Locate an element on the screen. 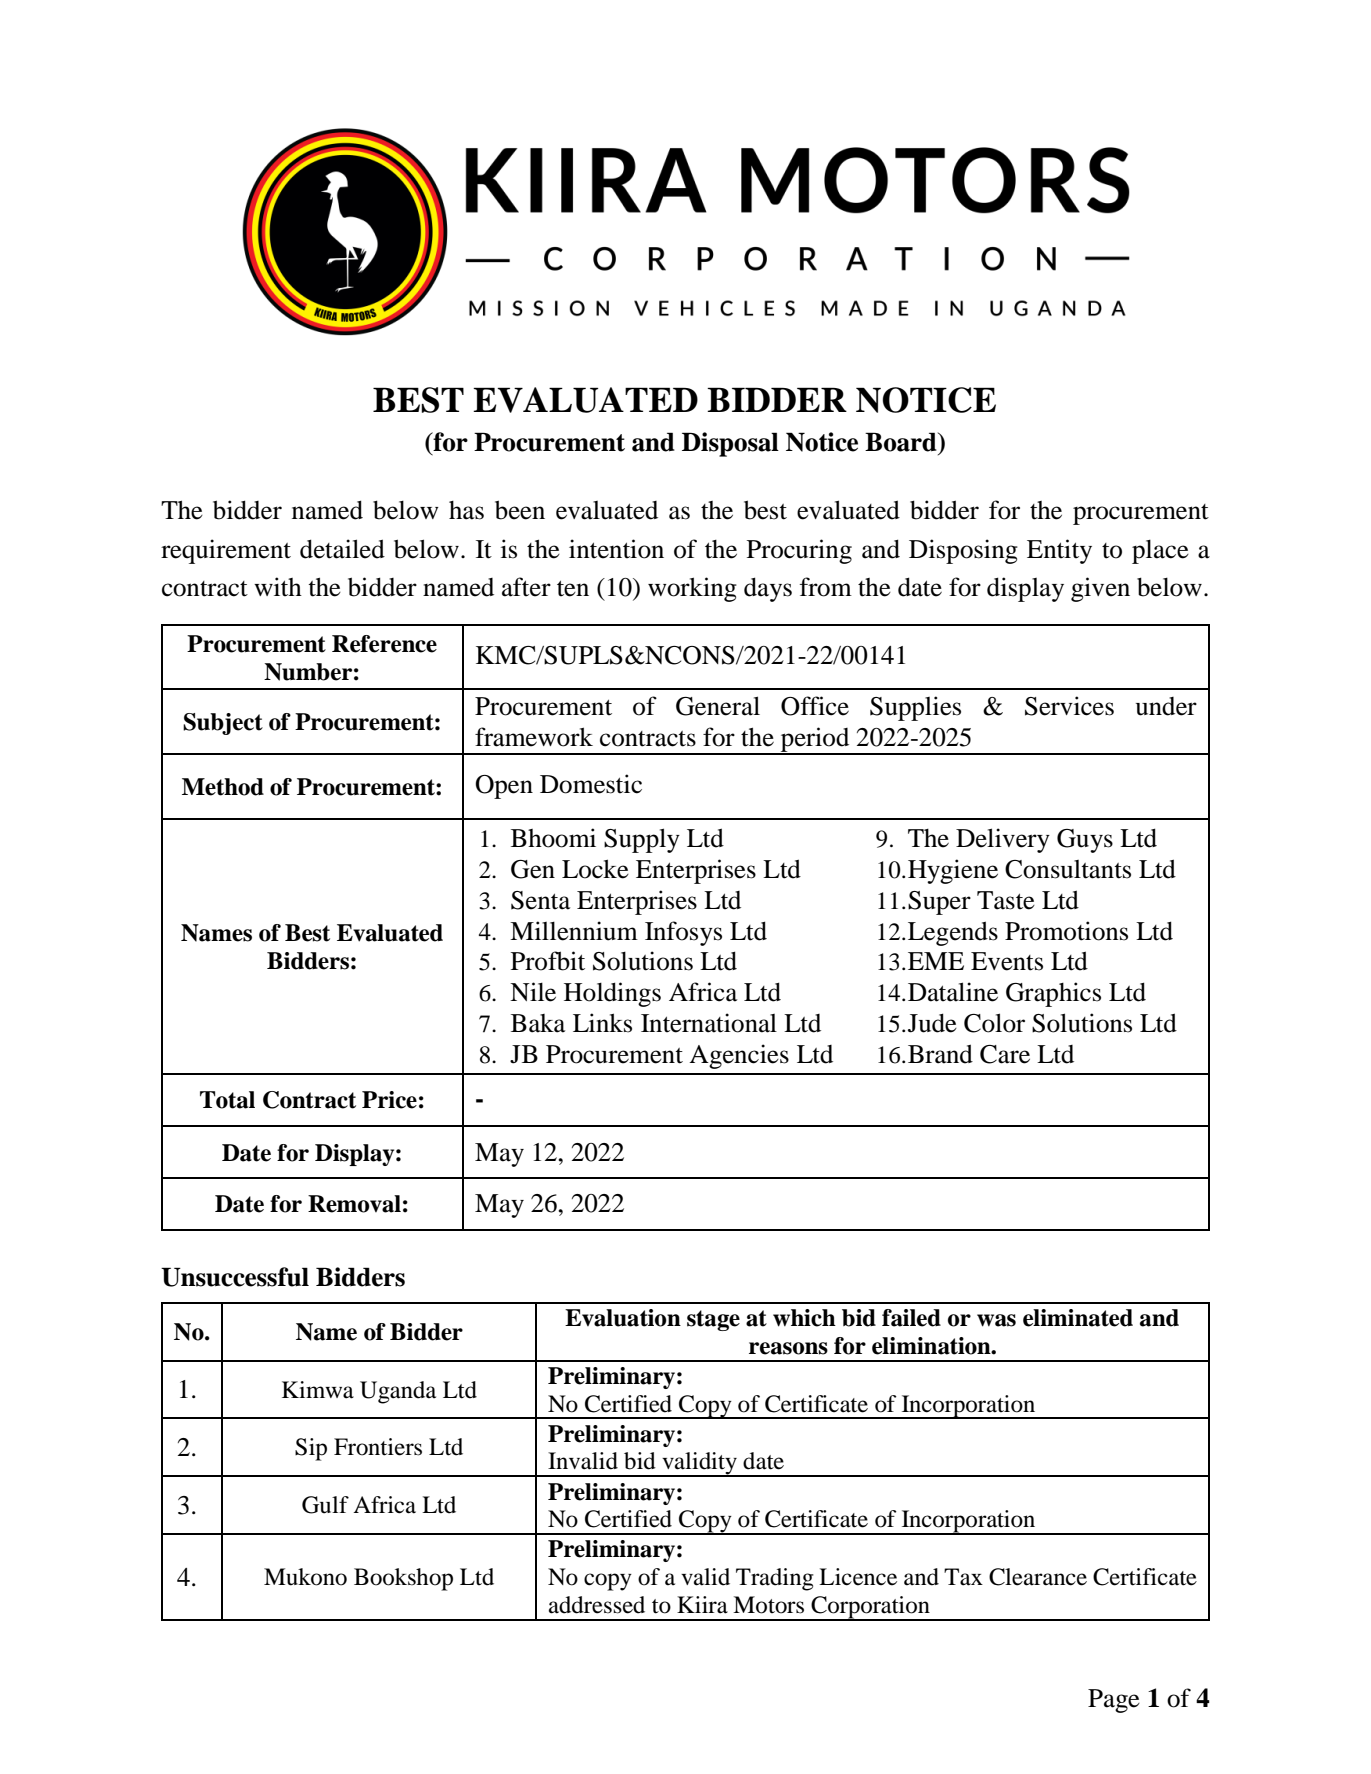  Motors is located at coordinates (768, 1605).
